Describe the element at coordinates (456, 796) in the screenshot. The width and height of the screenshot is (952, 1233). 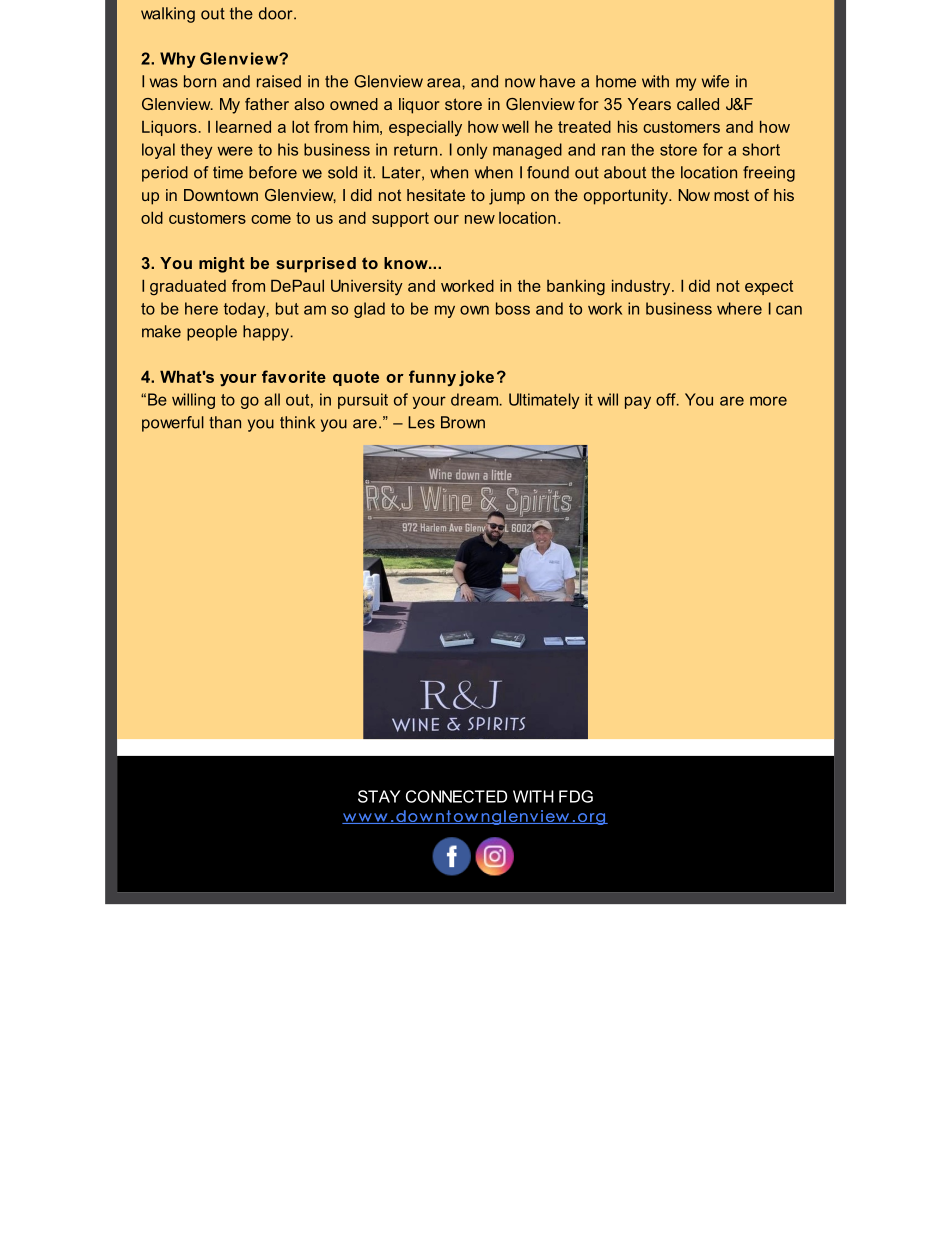
I see `CONNECTED` at that location.
